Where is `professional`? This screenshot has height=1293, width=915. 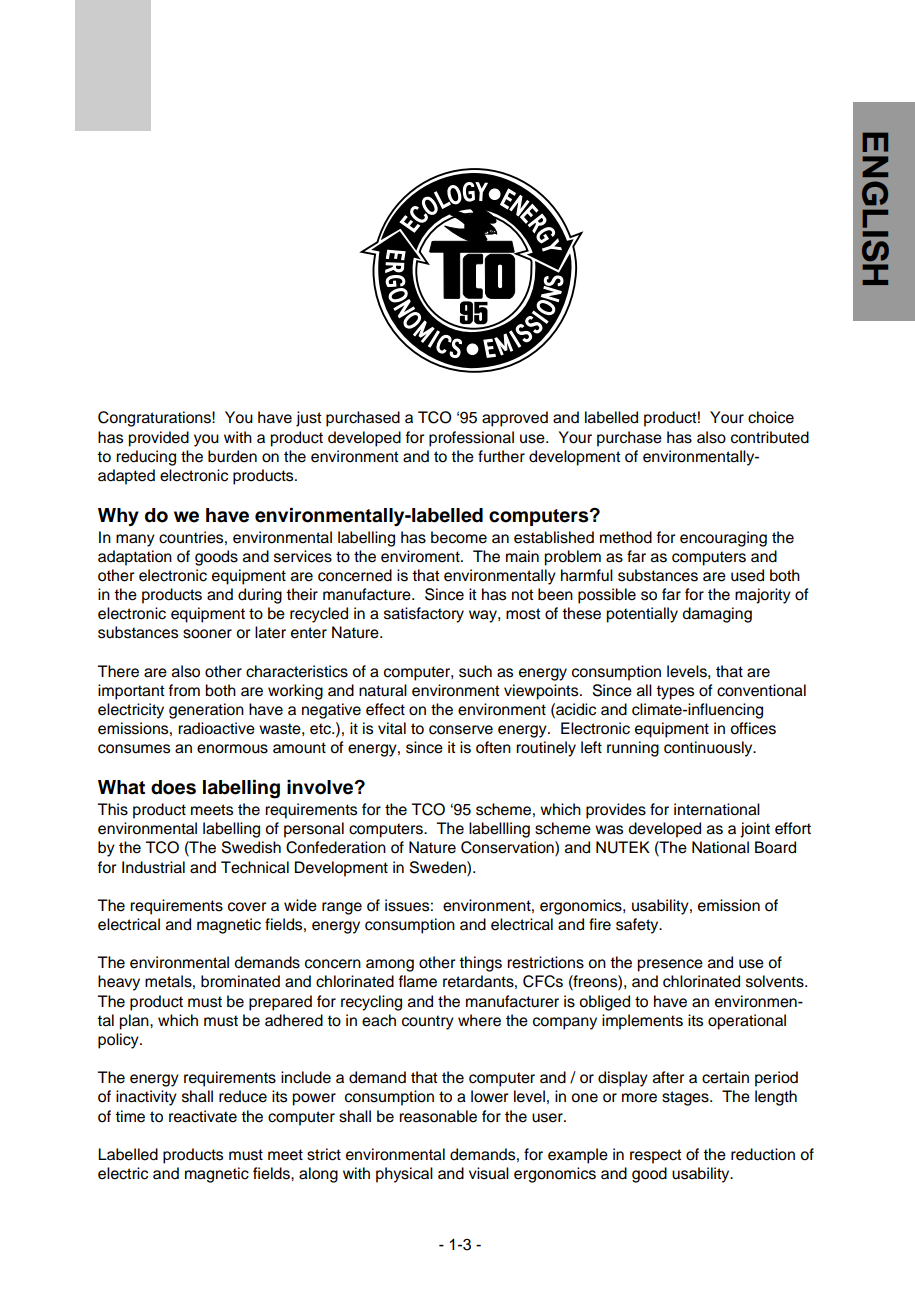 professional is located at coordinates (471, 439).
